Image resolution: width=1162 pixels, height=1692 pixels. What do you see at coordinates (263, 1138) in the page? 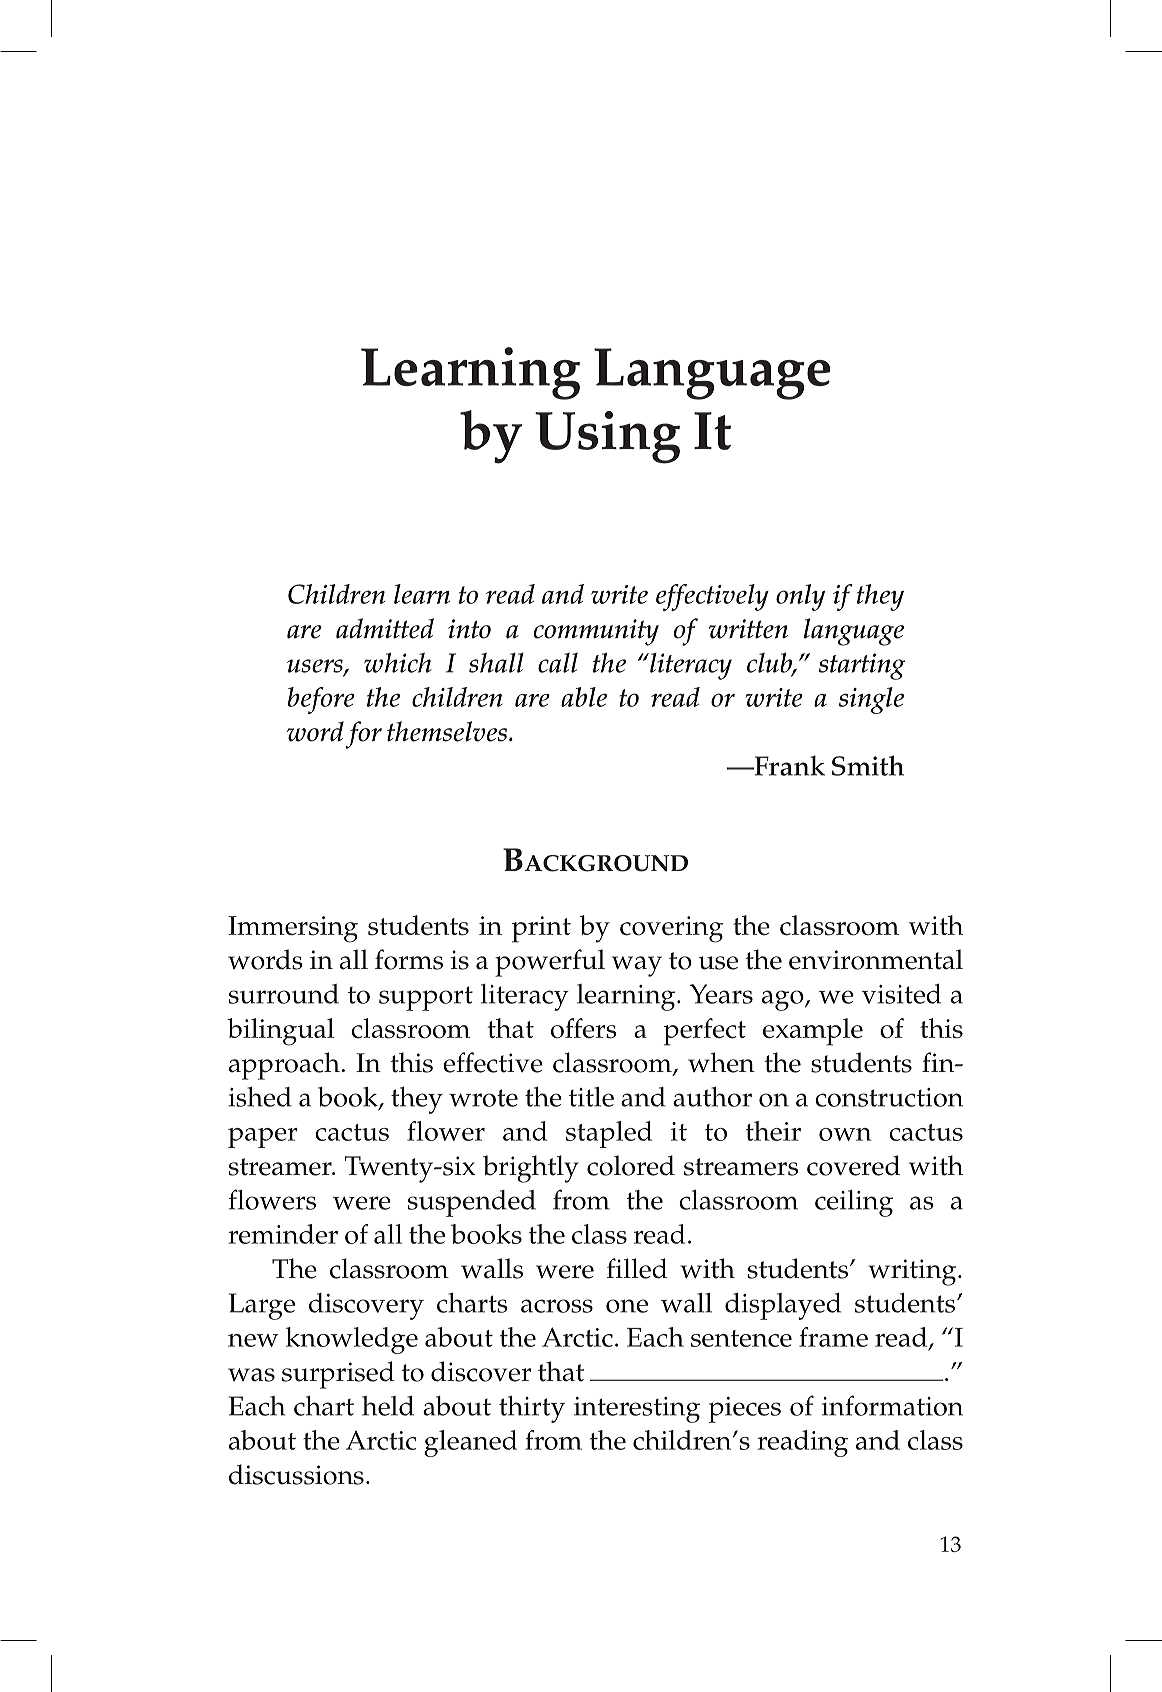
I see `paper` at bounding box center [263, 1138].
